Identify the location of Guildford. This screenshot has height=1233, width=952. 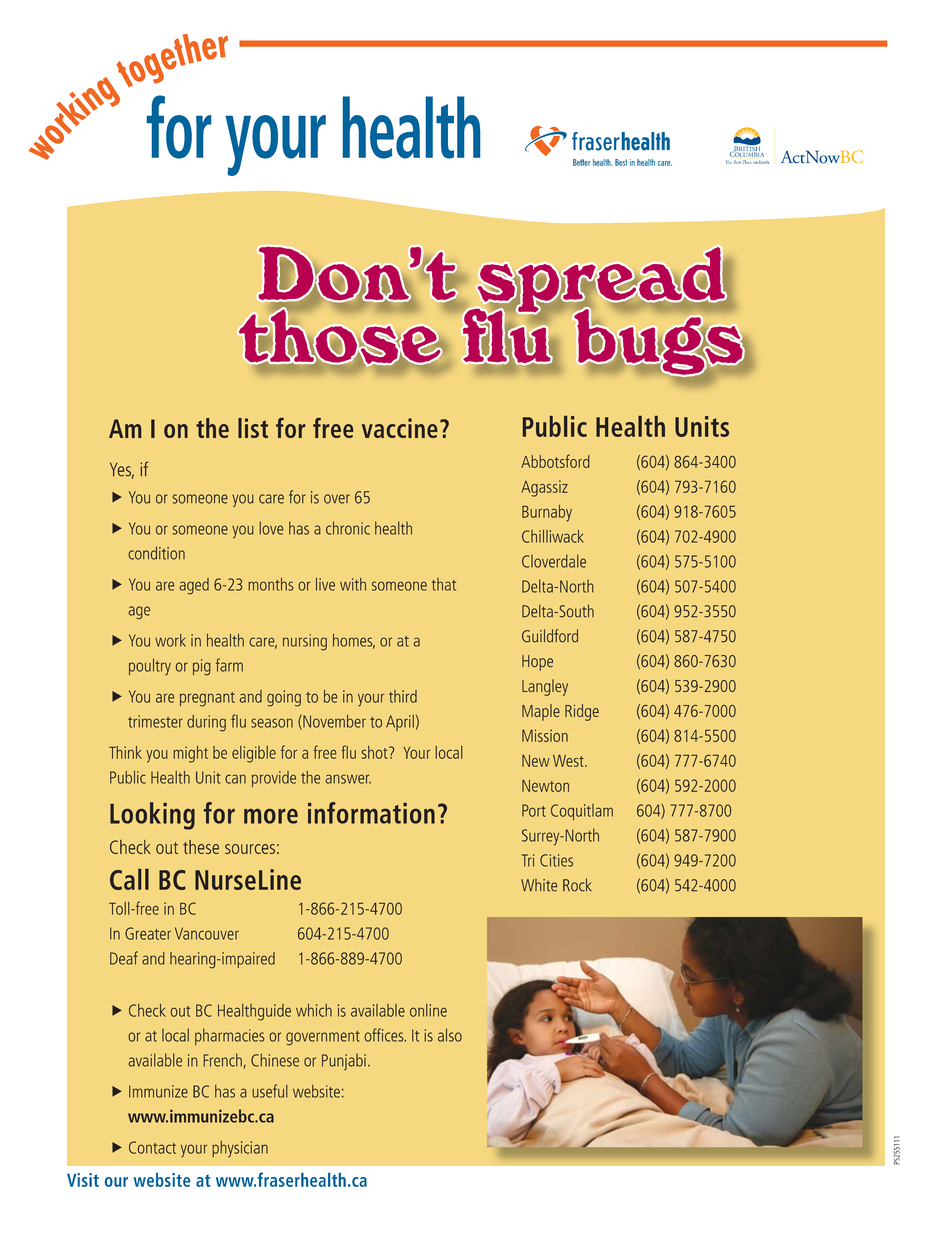
(550, 636).
